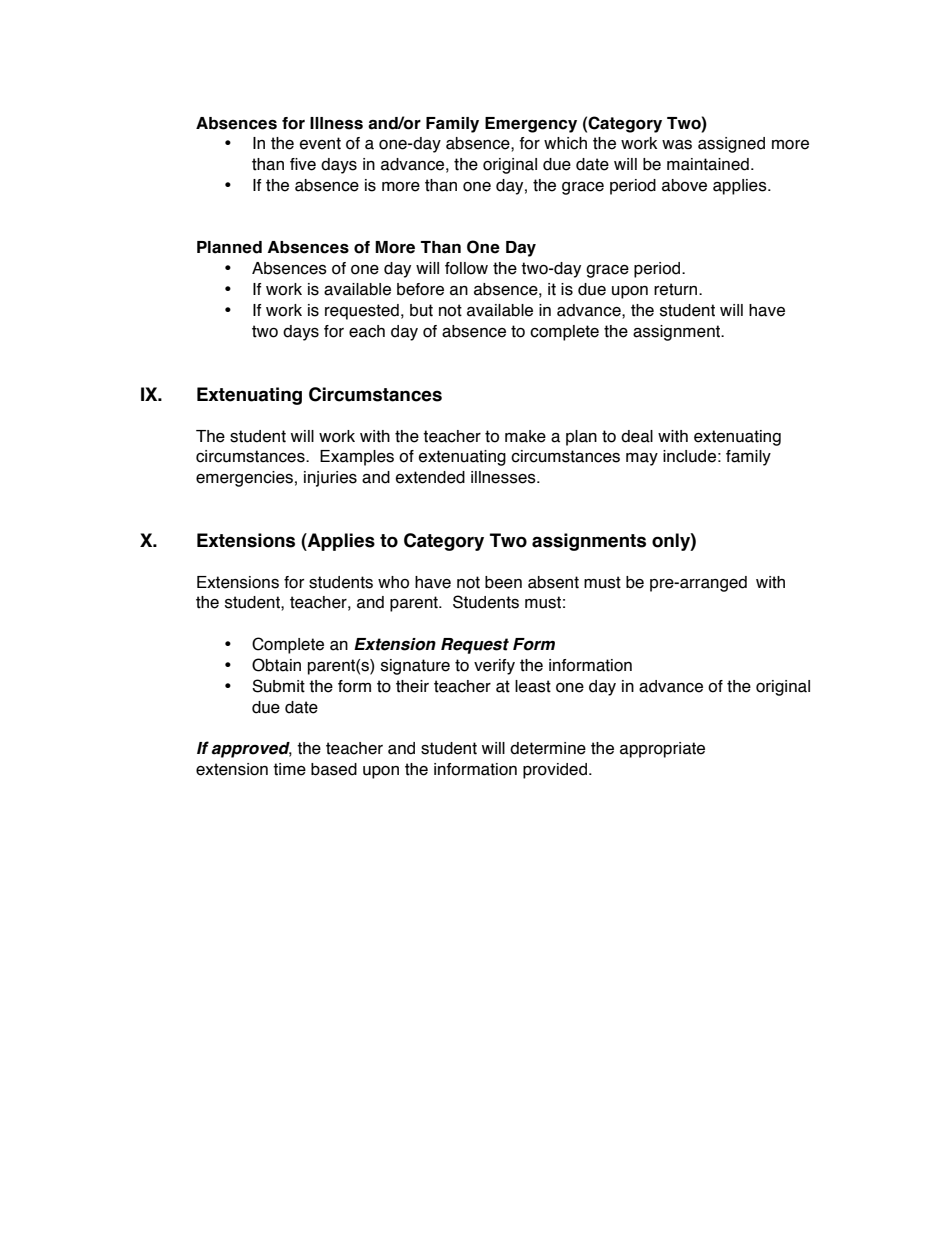  I want to click on before, so click(420, 289).
